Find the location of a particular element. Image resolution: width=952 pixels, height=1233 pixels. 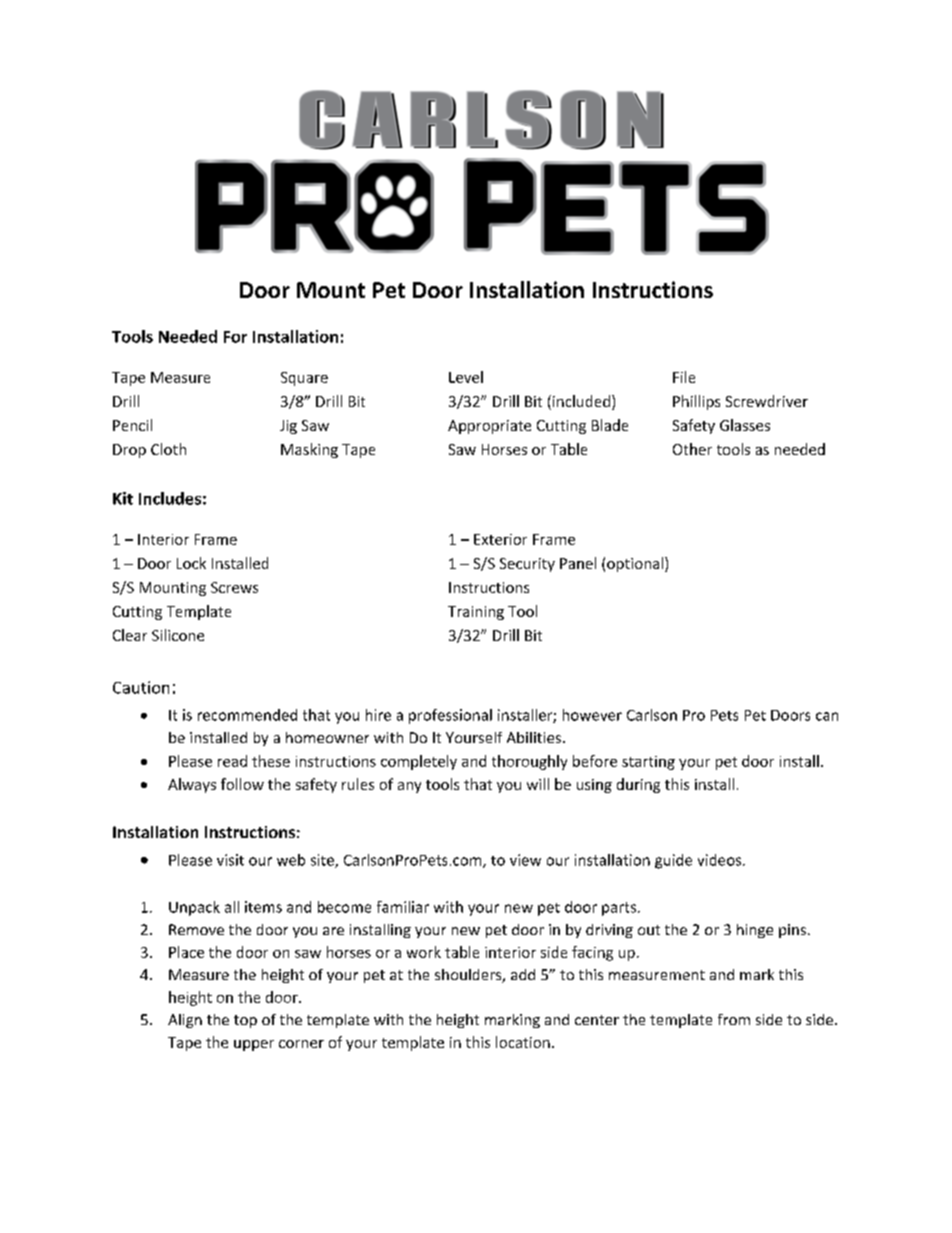

any is located at coordinates (409, 787).
